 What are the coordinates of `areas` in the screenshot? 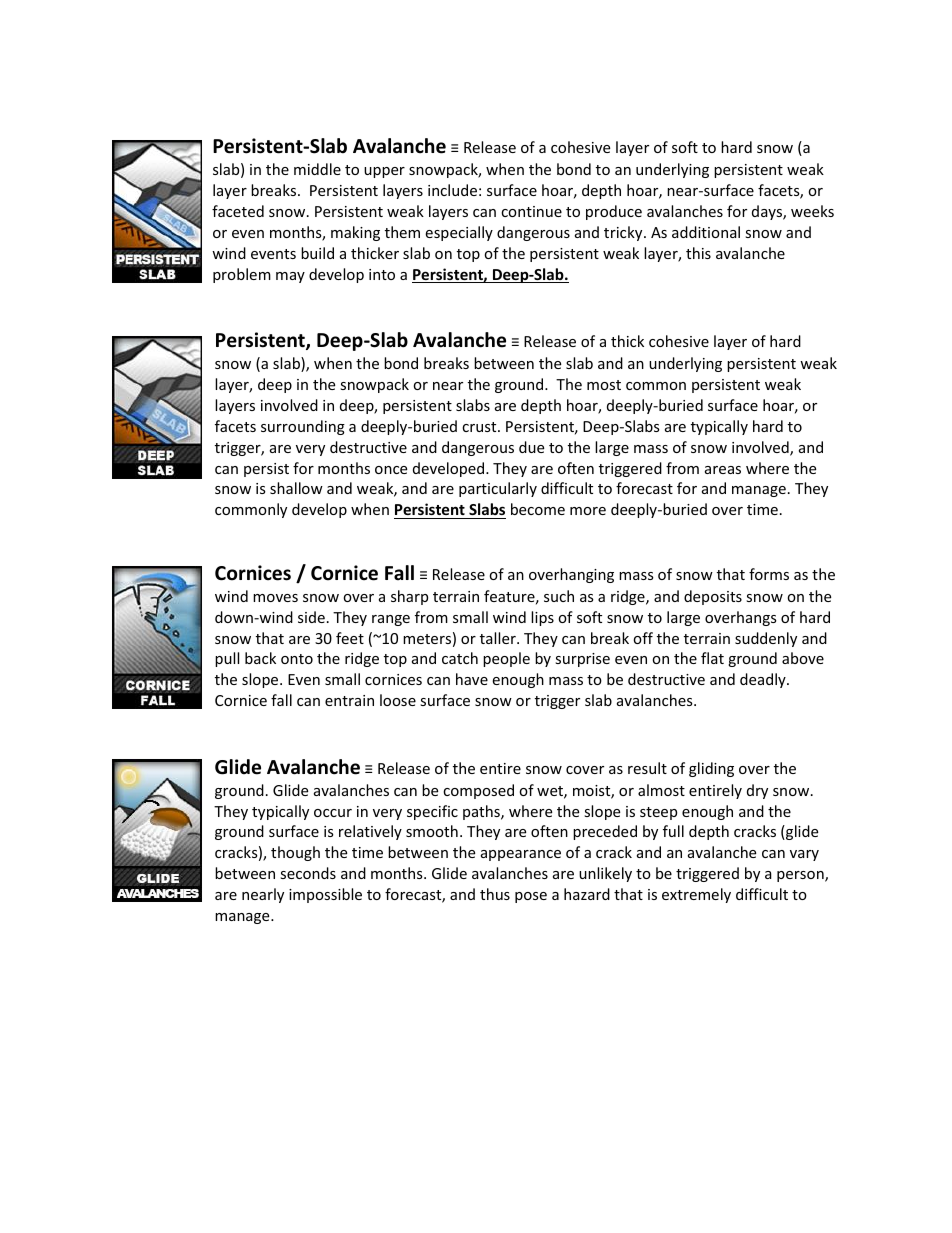 It's located at (723, 470).
